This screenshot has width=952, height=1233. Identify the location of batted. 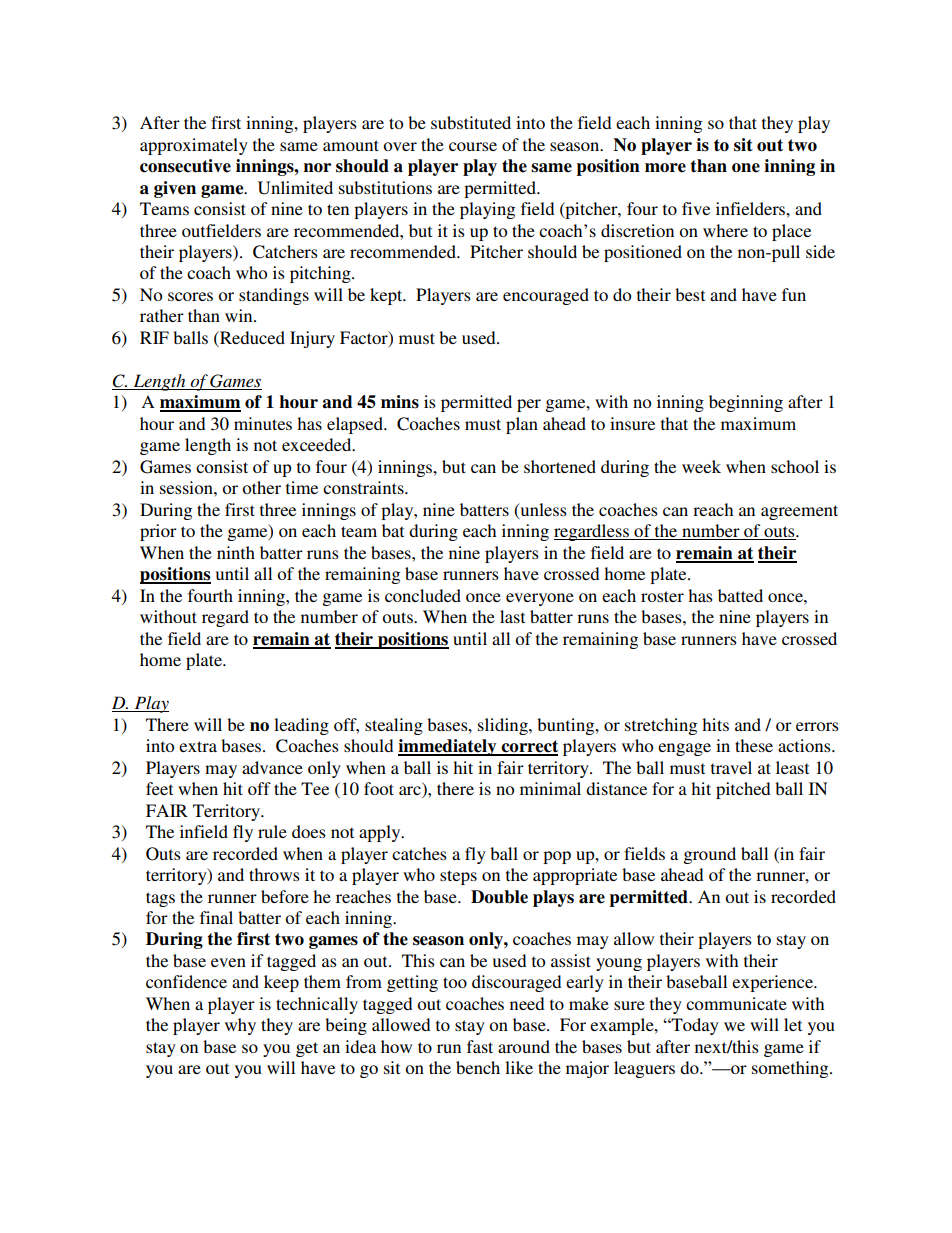
(740, 595).
